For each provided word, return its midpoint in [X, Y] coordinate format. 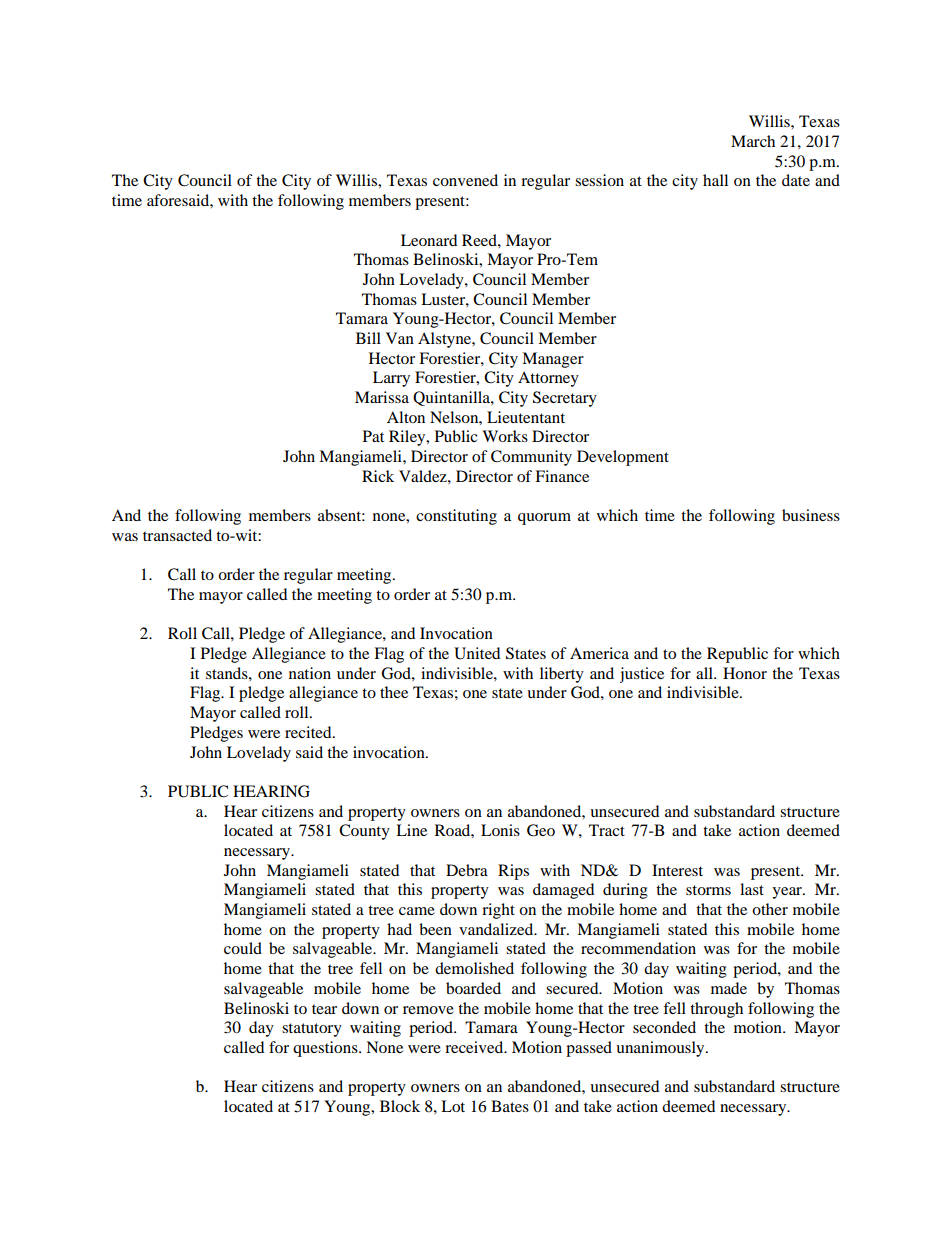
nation [310, 673]
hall [715, 180]
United [477, 653]
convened [465, 180]
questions [326, 1049]
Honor [745, 673]
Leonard [429, 240]
